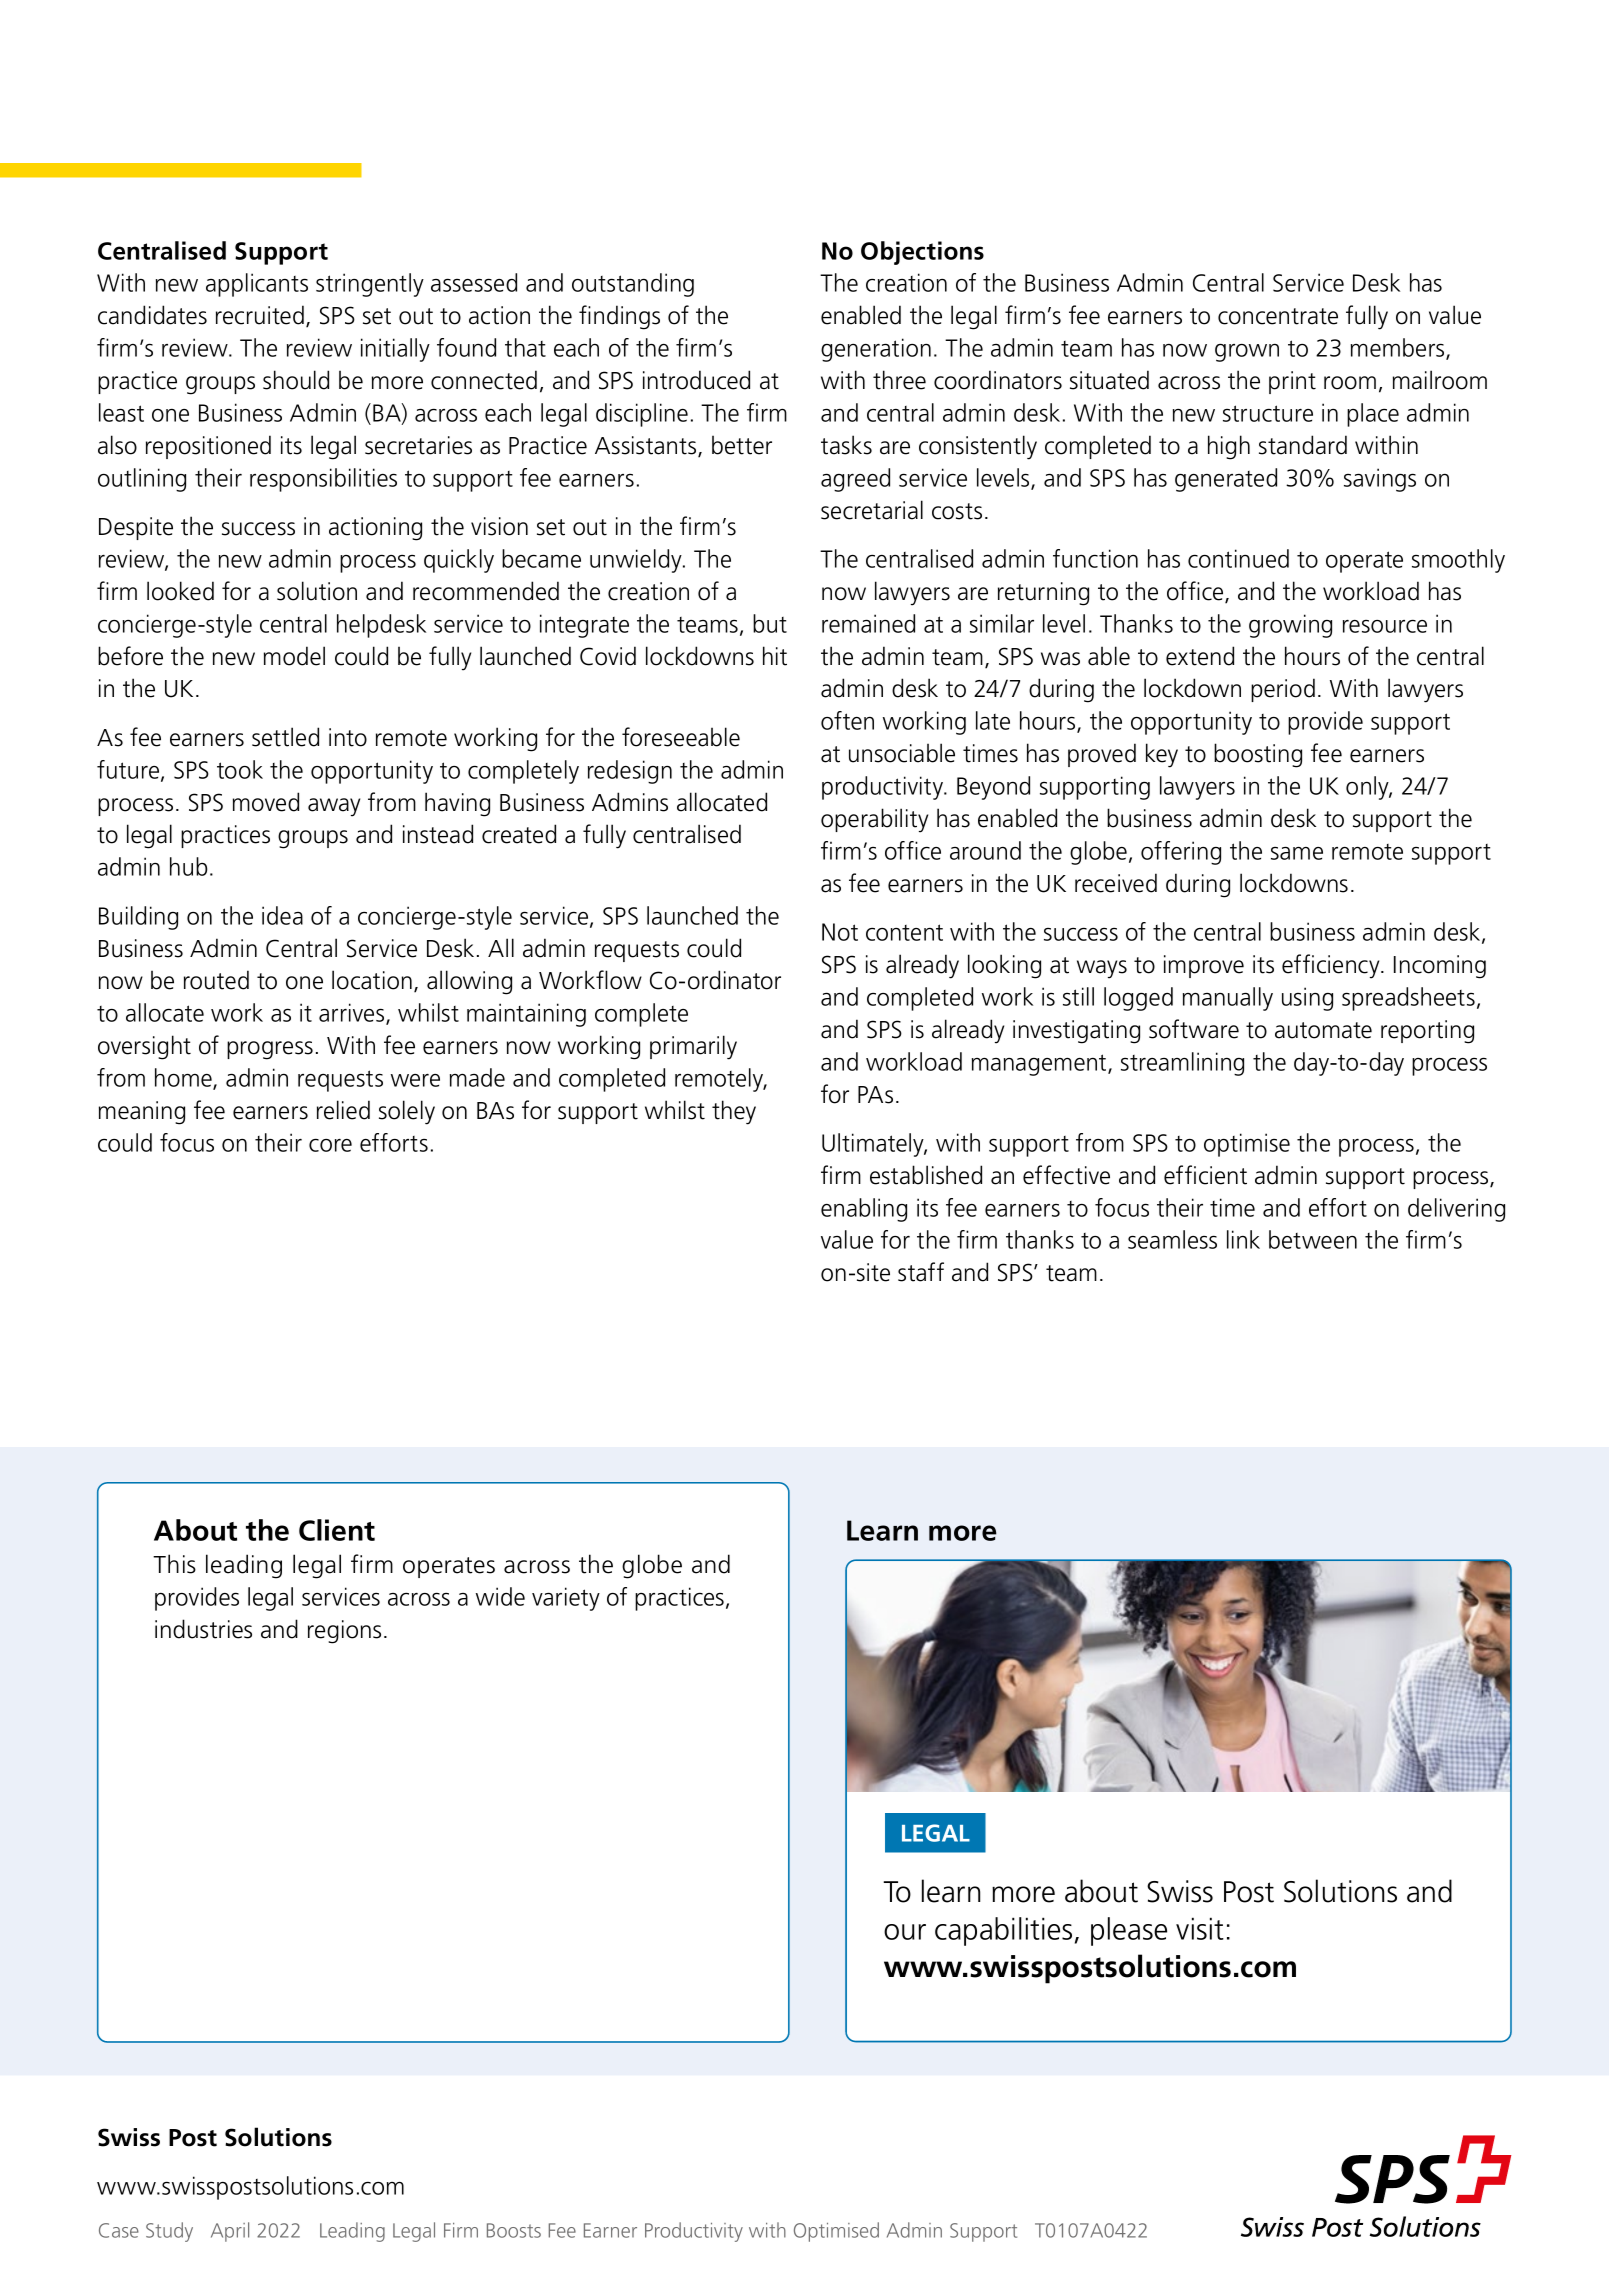 The image size is (1609, 2276). I want to click on hit, so click(775, 656).
